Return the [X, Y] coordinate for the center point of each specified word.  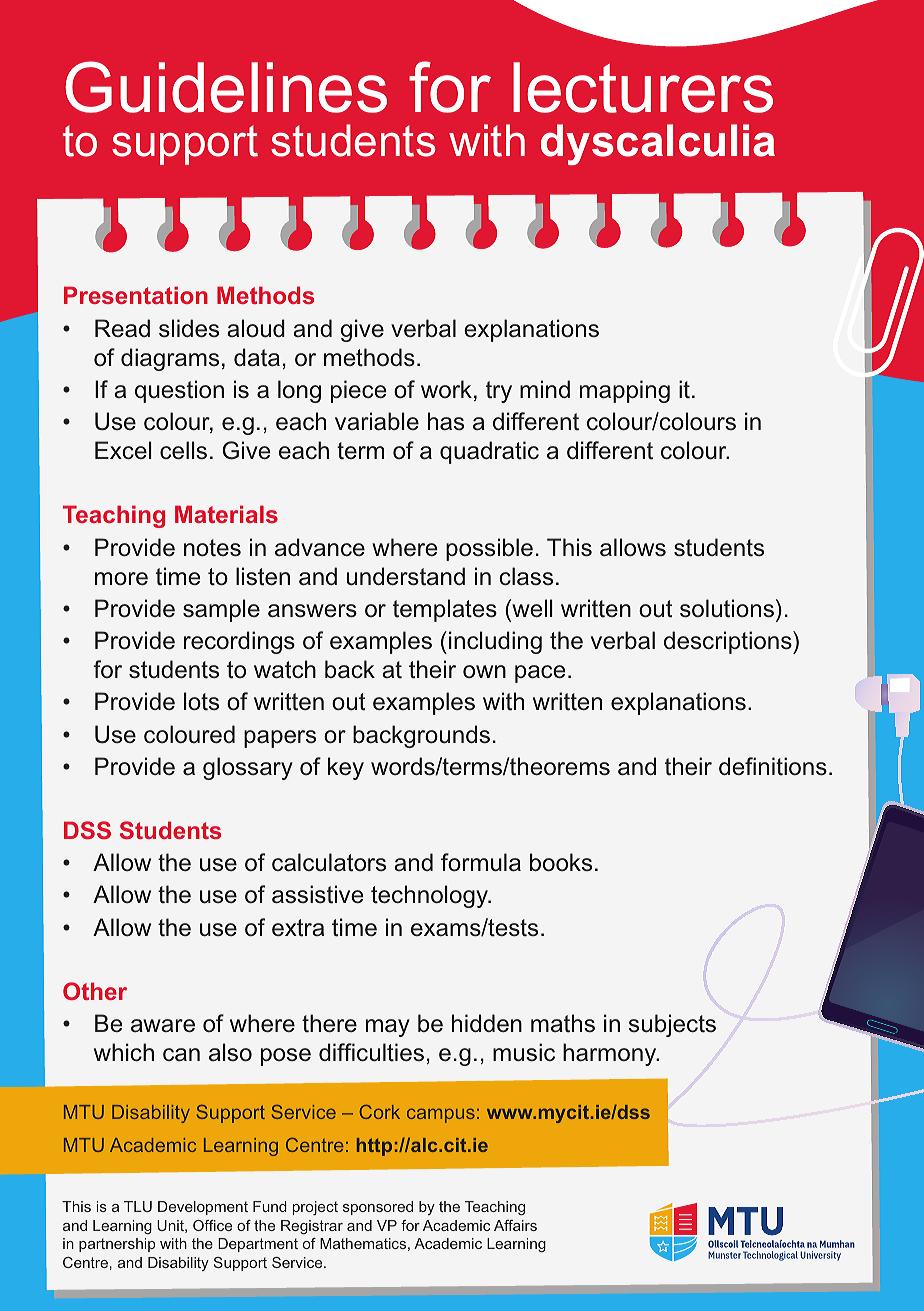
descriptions [729, 642]
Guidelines [226, 87]
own [484, 671]
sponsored [378, 1208]
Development [203, 1208]
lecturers [643, 87]
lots [201, 701]
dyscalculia [658, 144]
